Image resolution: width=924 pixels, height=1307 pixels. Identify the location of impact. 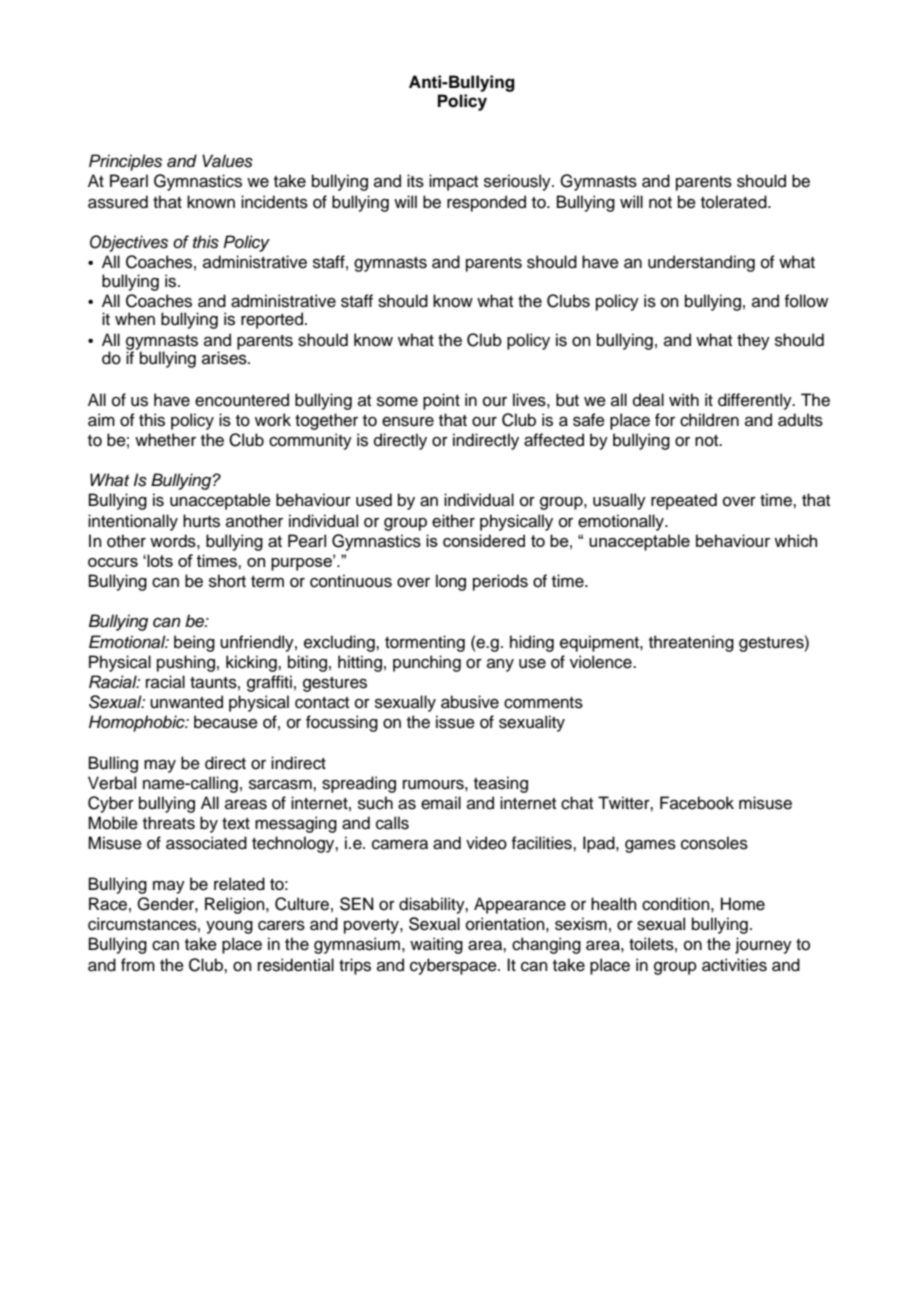
(453, 182).
